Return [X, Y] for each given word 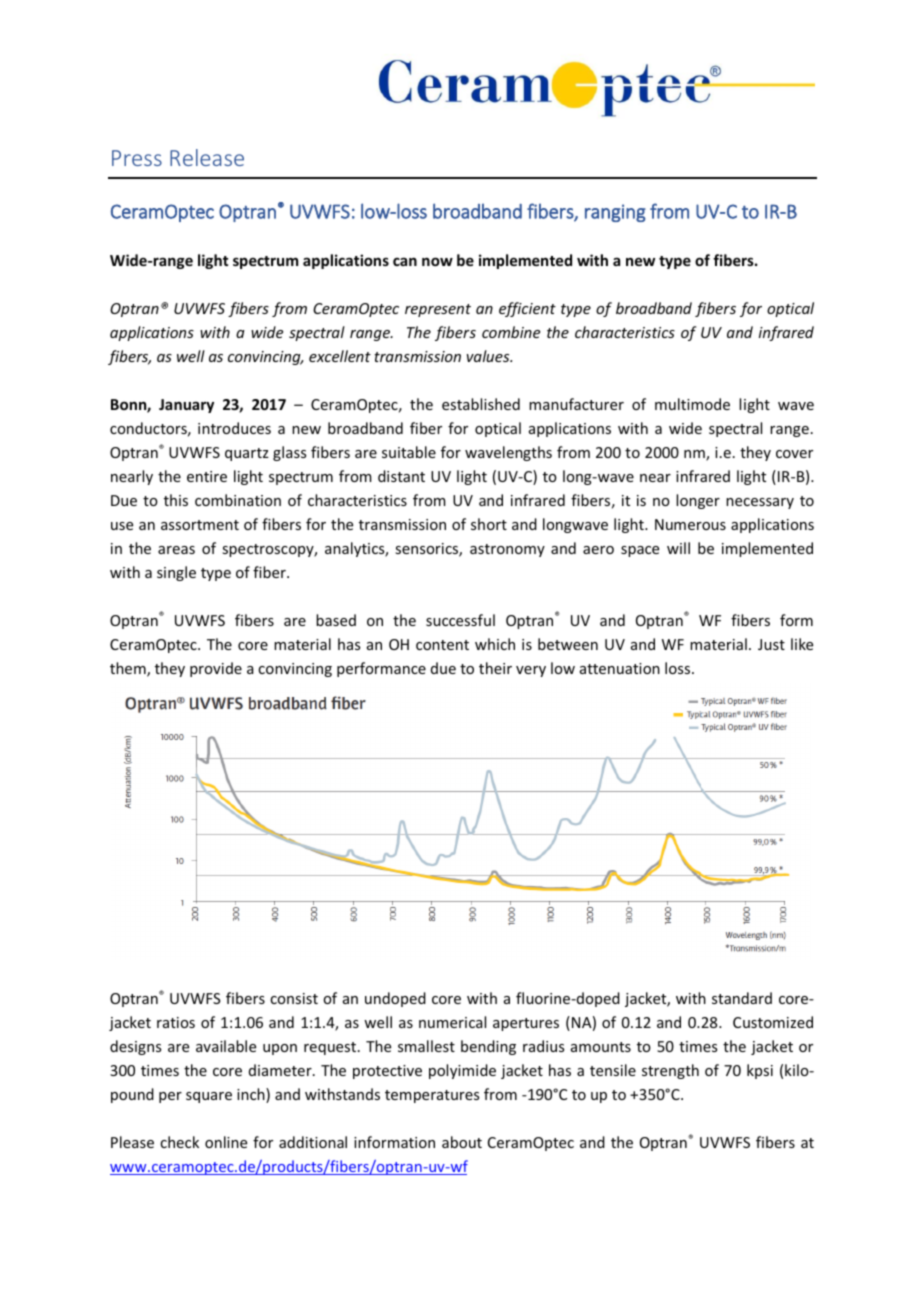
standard [742, 998]
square [209, 1097]
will [678, 548]
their [495, 668]
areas [176, 550]
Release [207, 157]
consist [294, 998]
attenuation [620, 668]
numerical [452, 1022]
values [489, 356]
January [186, 406]
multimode [692, 404]
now [437, 261]
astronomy [507, 550]
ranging [615, 213]
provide [216, 669]
